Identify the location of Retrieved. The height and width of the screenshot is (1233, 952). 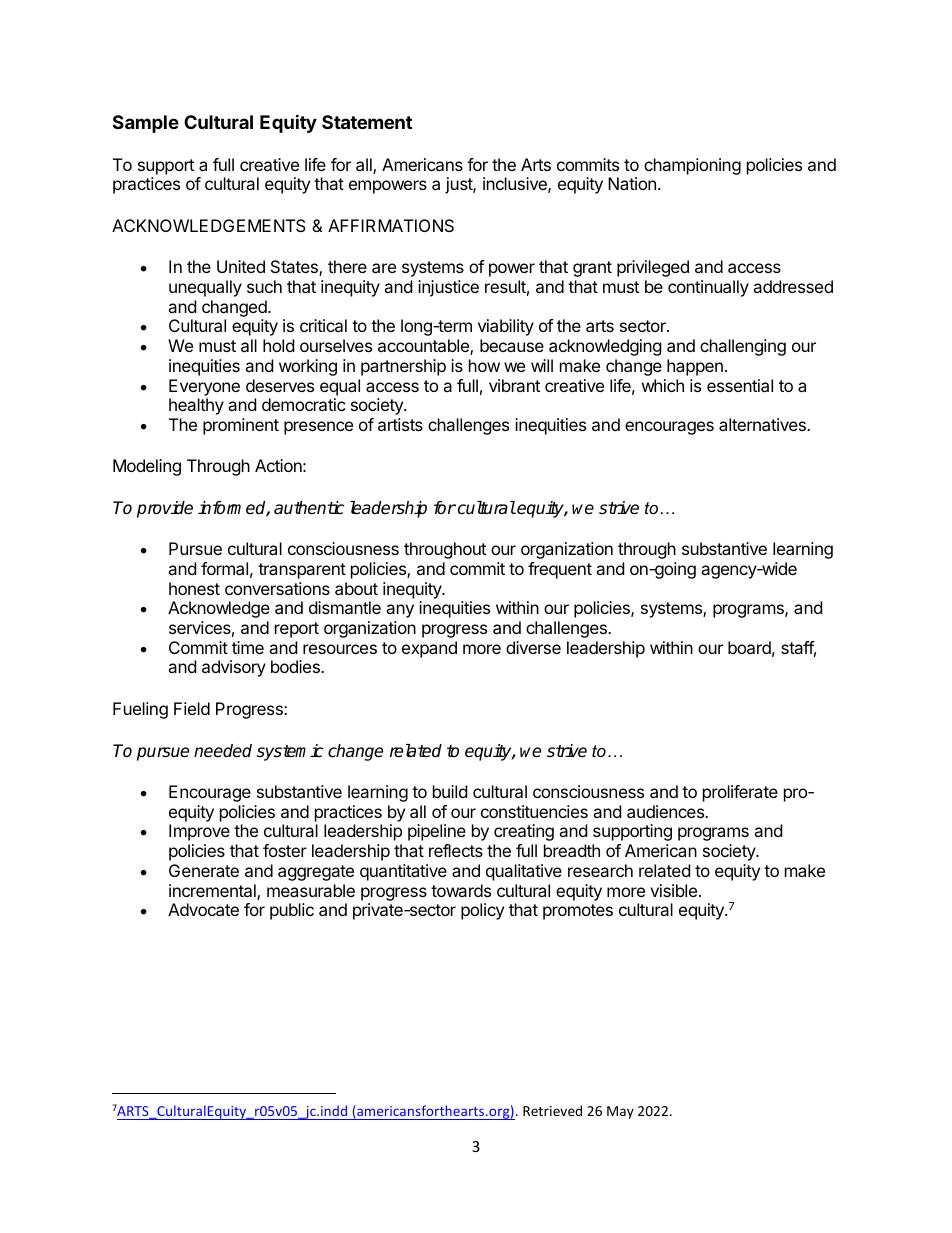
(552, 1110).
